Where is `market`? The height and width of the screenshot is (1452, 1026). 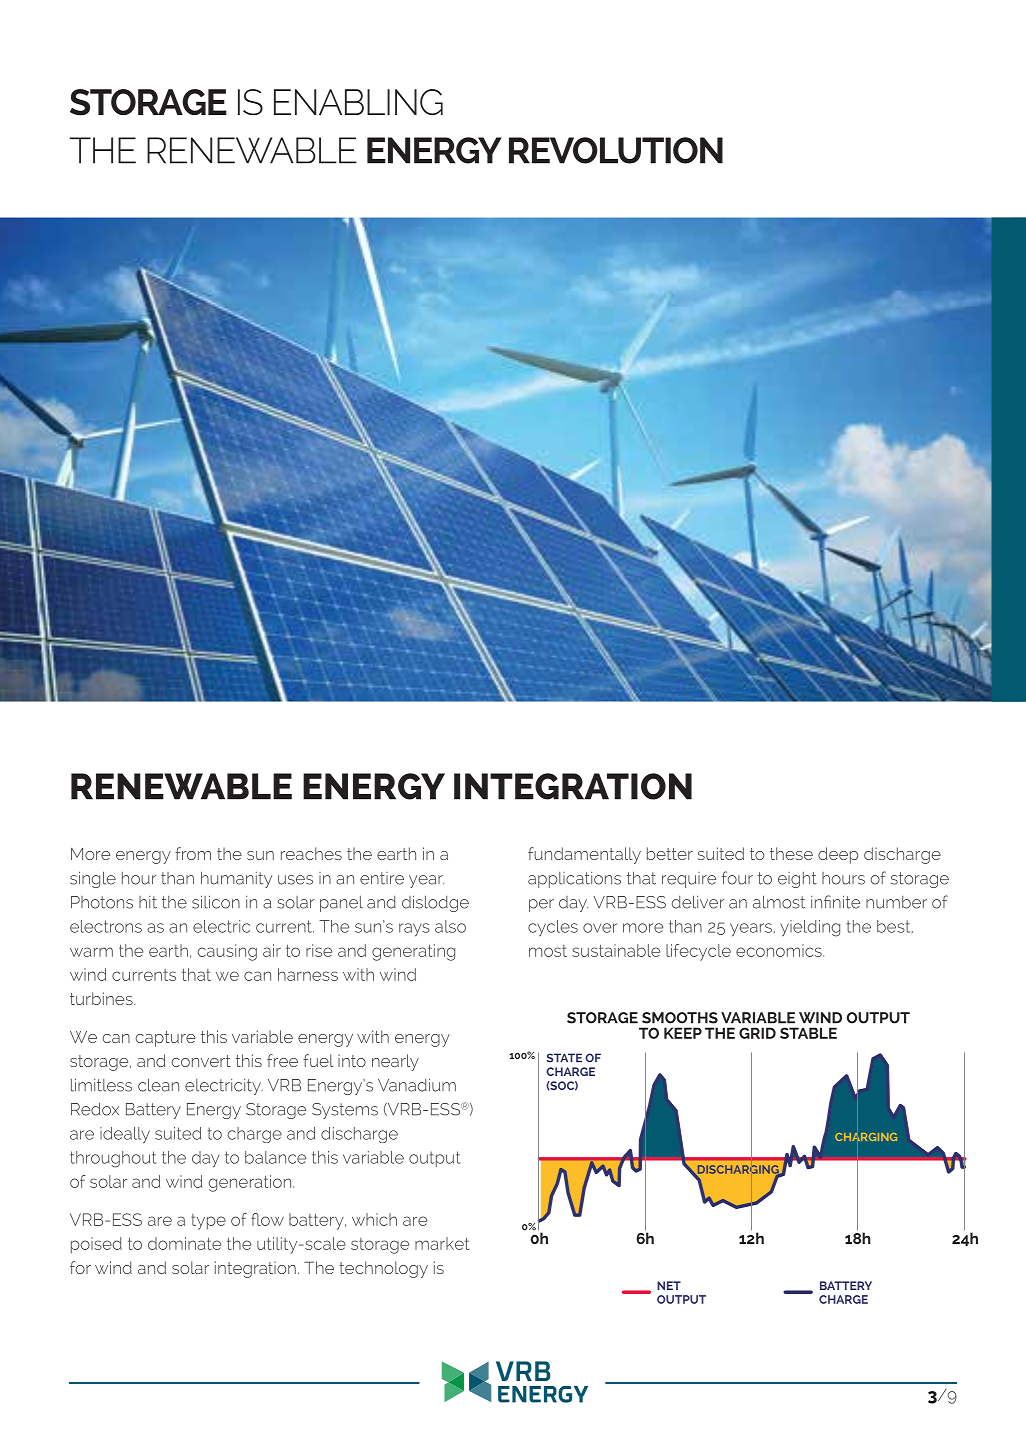
market is located at coordinates (442, 1243).
